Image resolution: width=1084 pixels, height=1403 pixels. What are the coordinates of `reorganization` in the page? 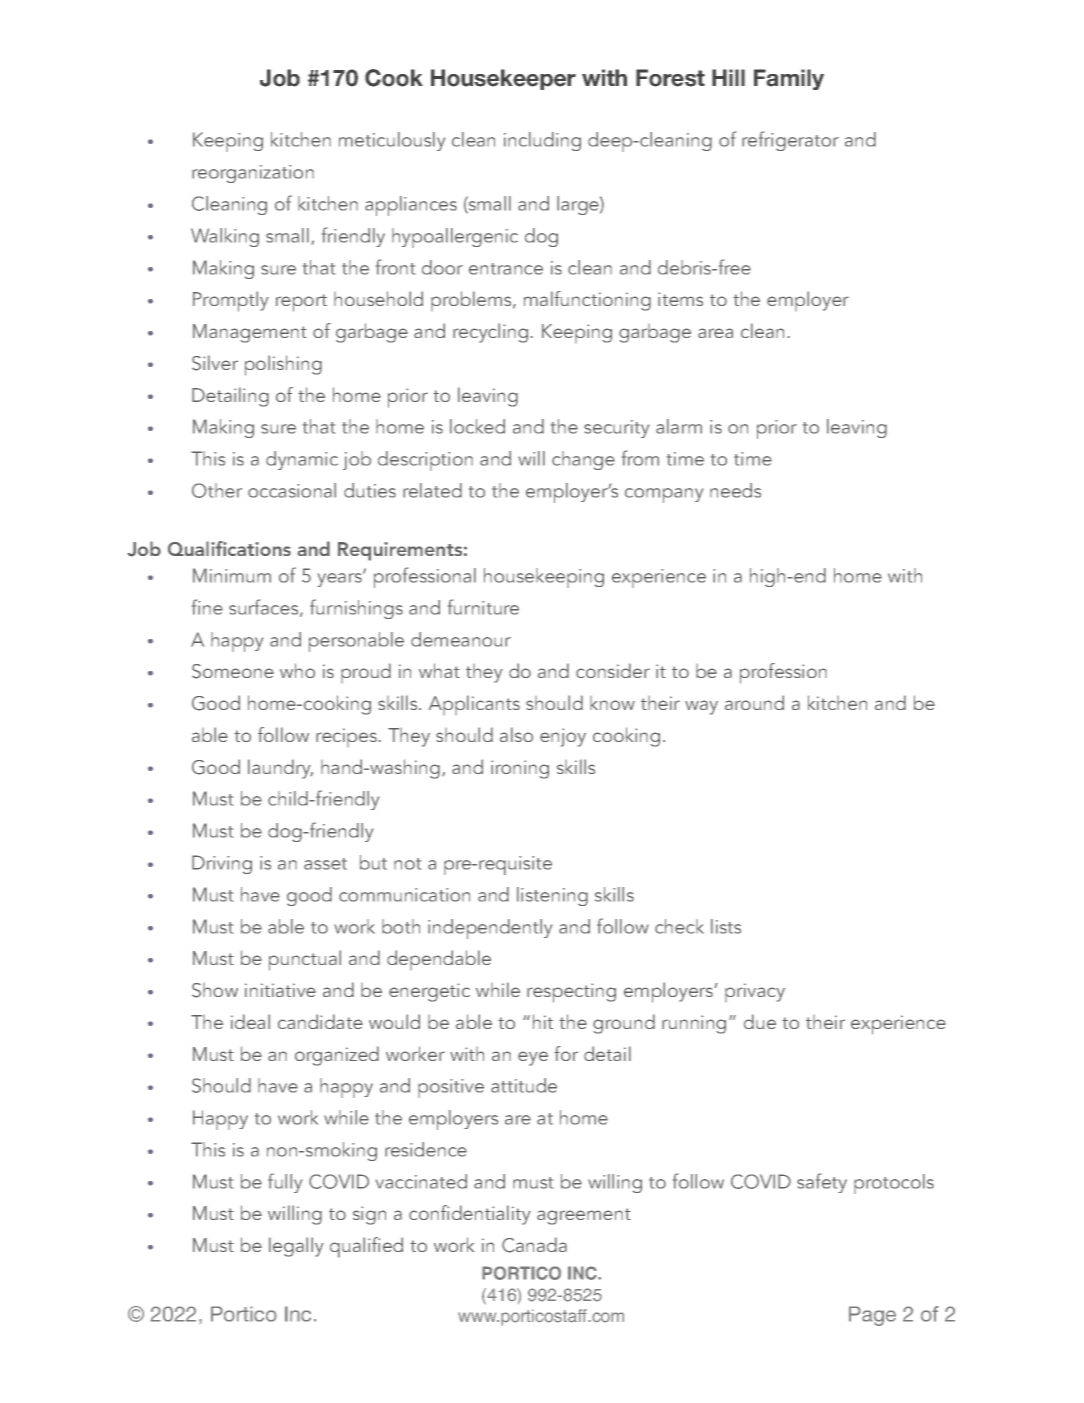 It's located at (253, 174).
